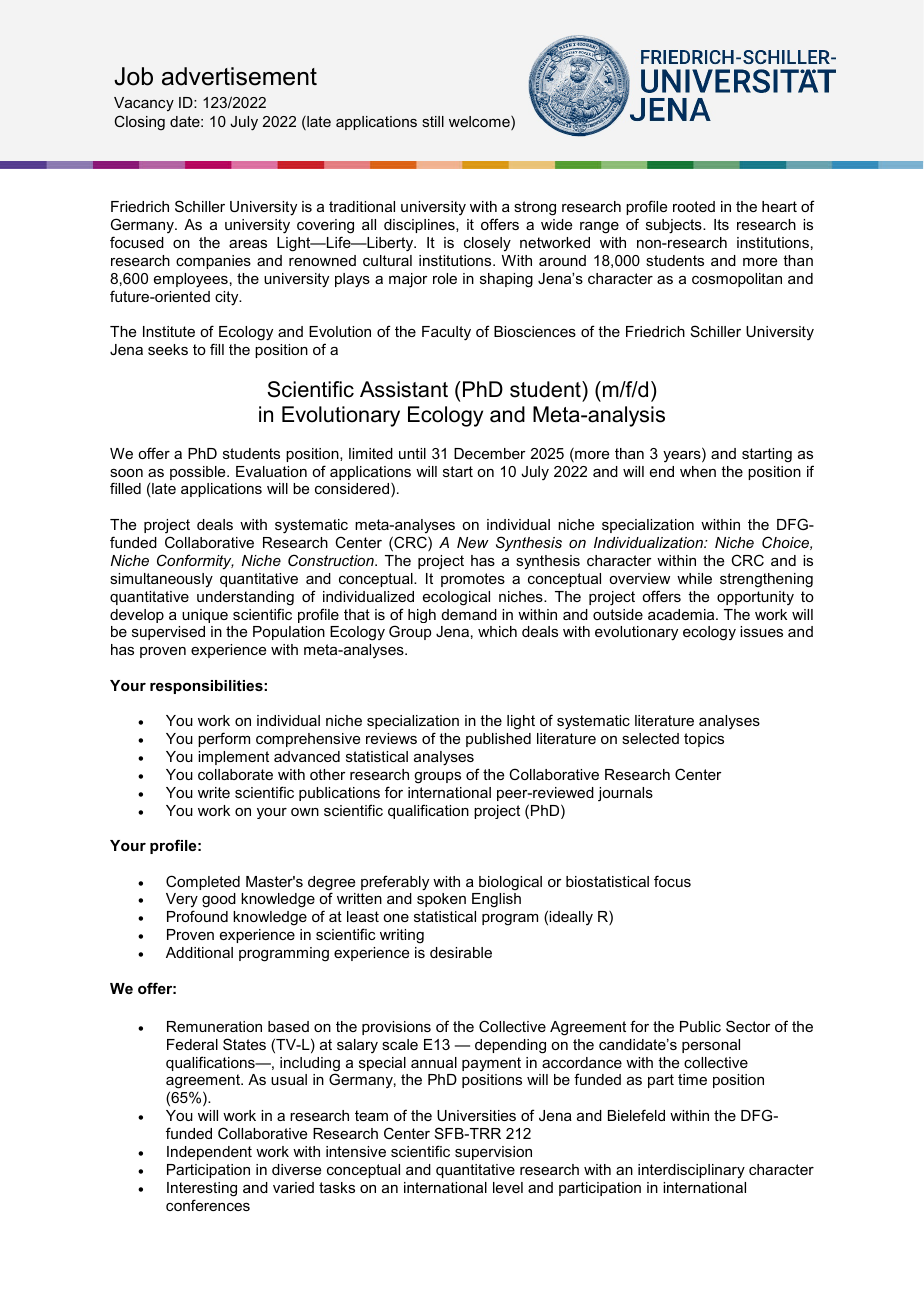  Describe the element at coordinates (571, 918) in the image. I see `ideally` at that location.
